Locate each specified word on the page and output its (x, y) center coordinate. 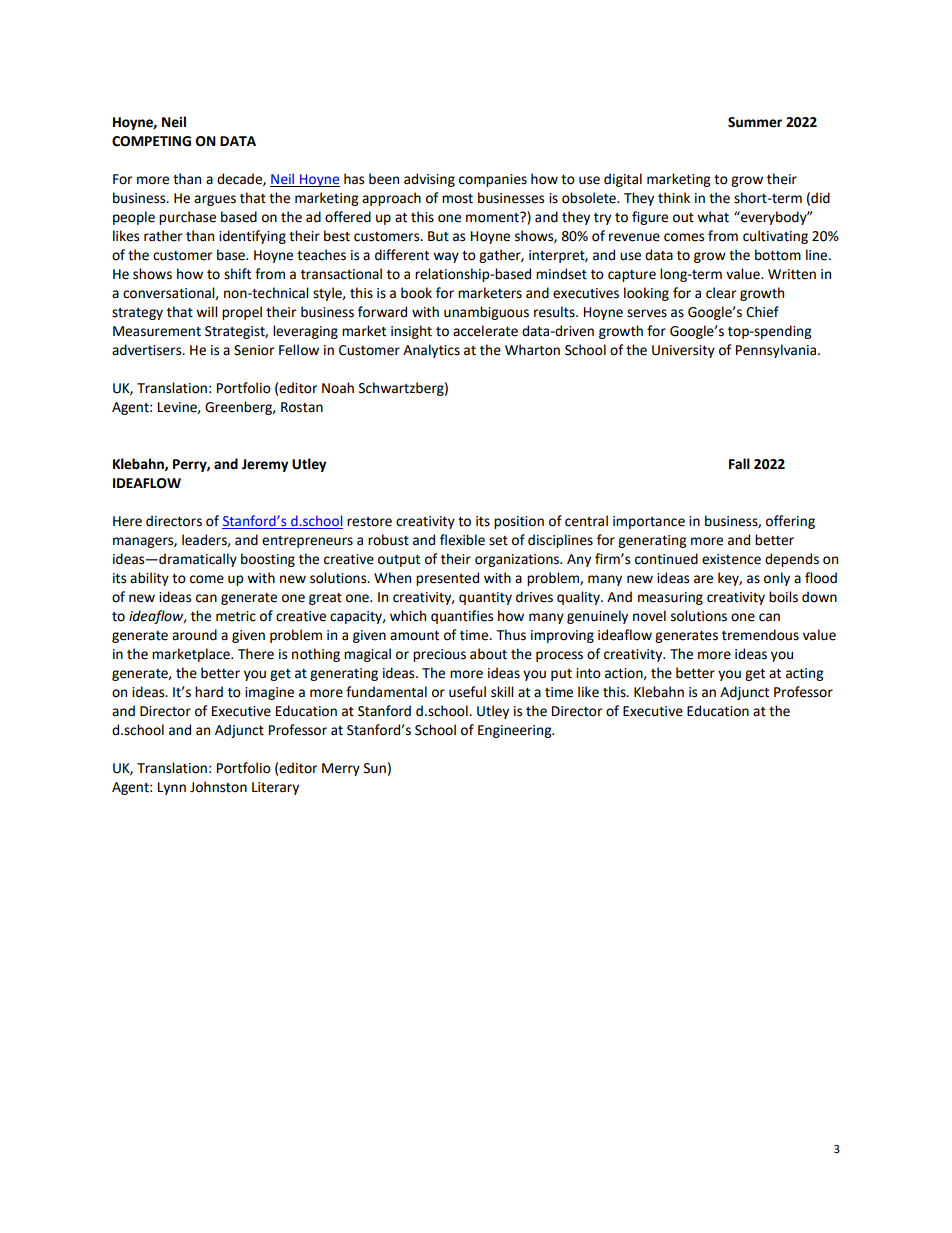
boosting (268, 560)
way (446, 257)
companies (493, 180)
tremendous (760, 635)
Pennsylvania (777, 351)
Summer (755, 122)
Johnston (218, 787)
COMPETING (151, 141)
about (488, 654)
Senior (254, 350)
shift (237, 274)
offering (790, 522)
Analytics (431, 351)
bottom (778, 255)
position (519, 522)
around (194, 635)
